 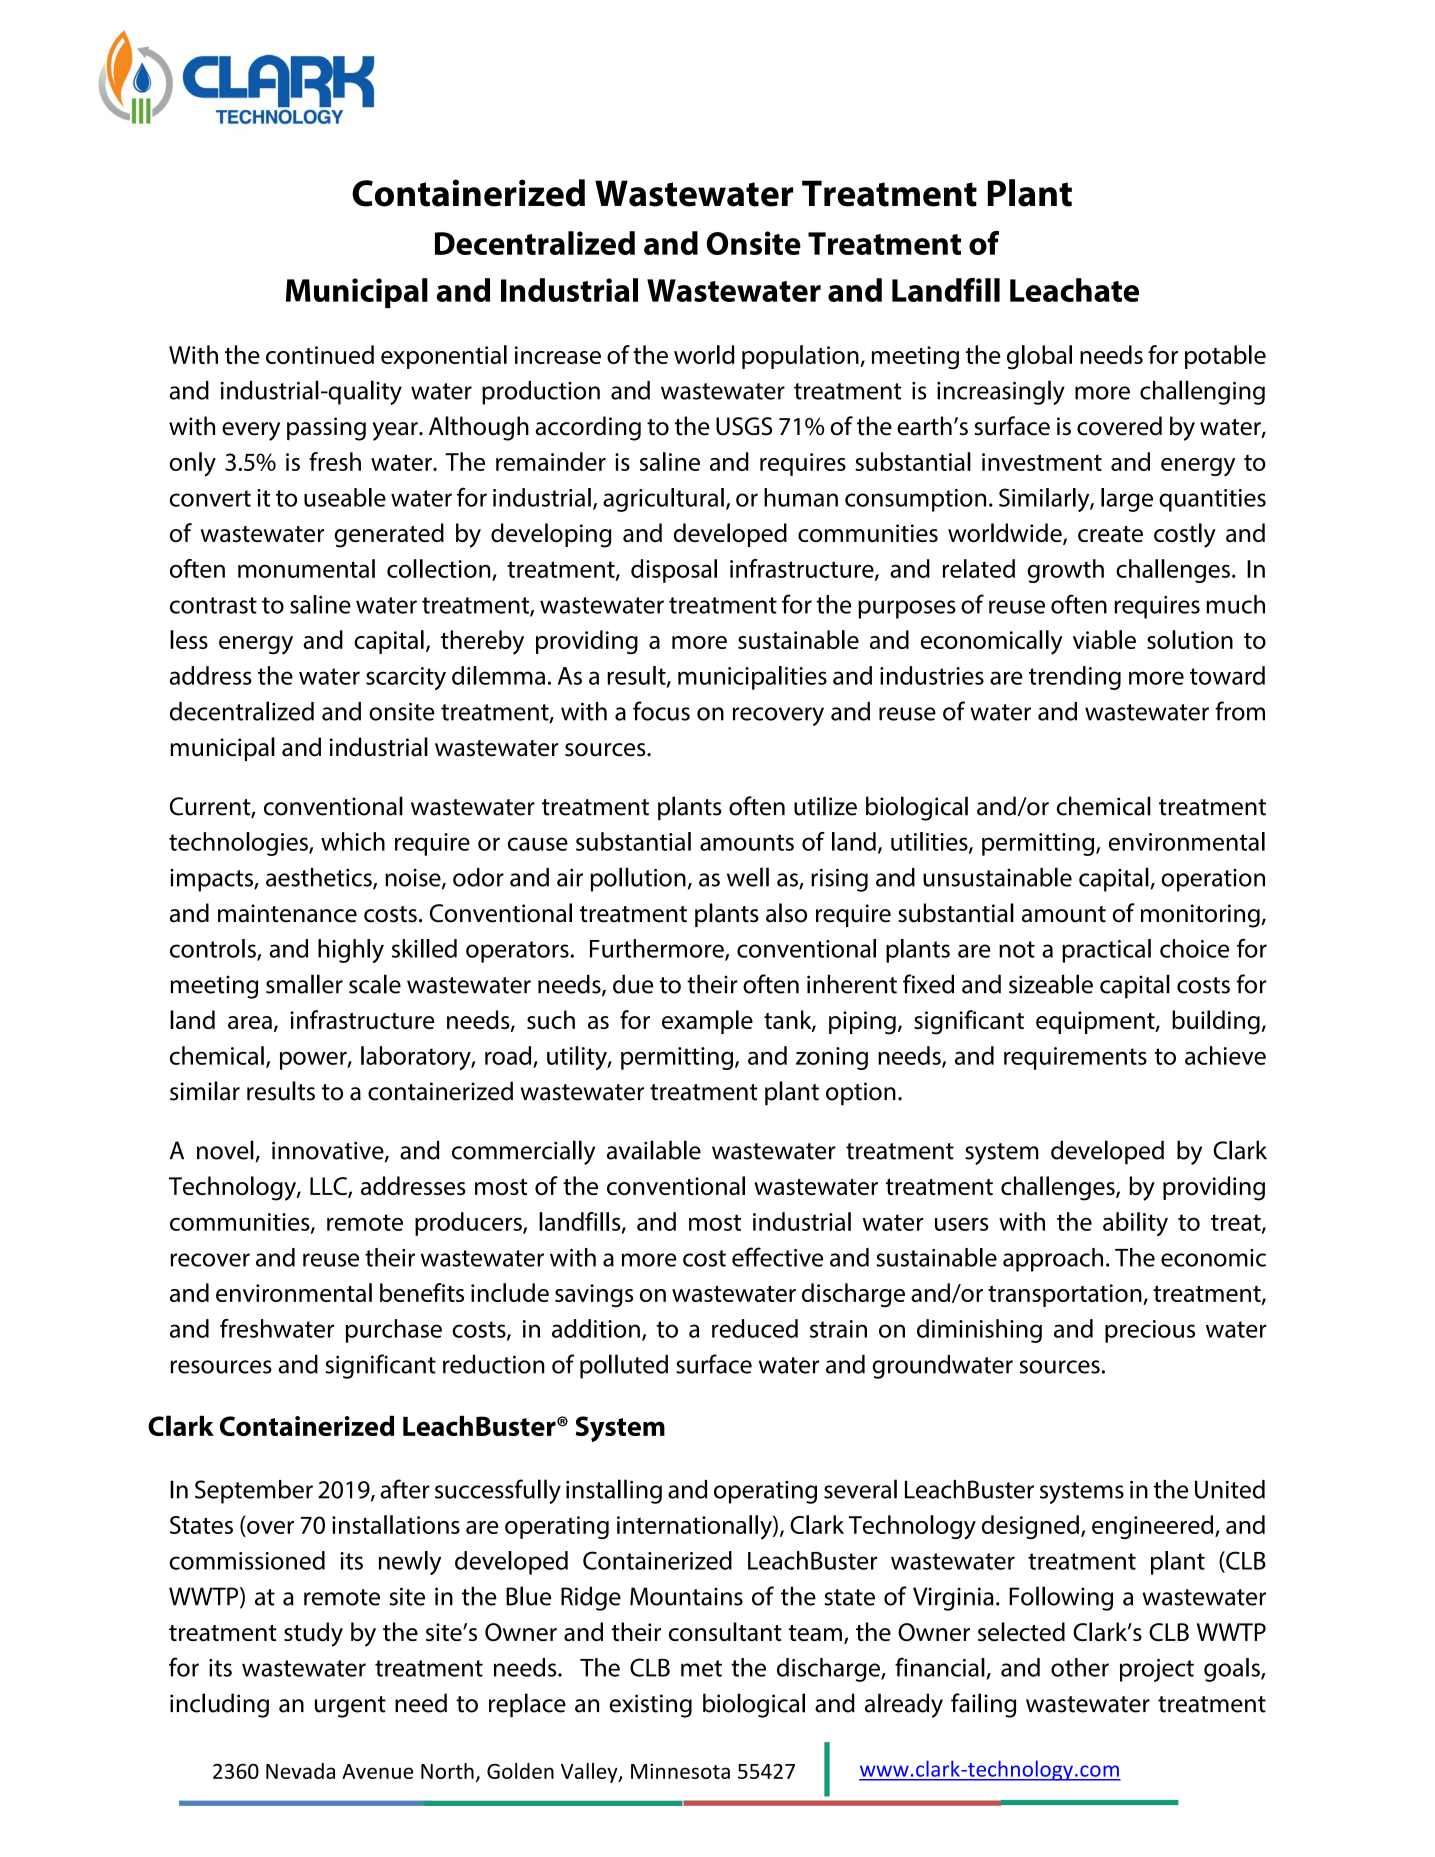 What do you see at coordinates (320, 354) in the screenshot?
I see `continued` at bounding box center [320, 354].
